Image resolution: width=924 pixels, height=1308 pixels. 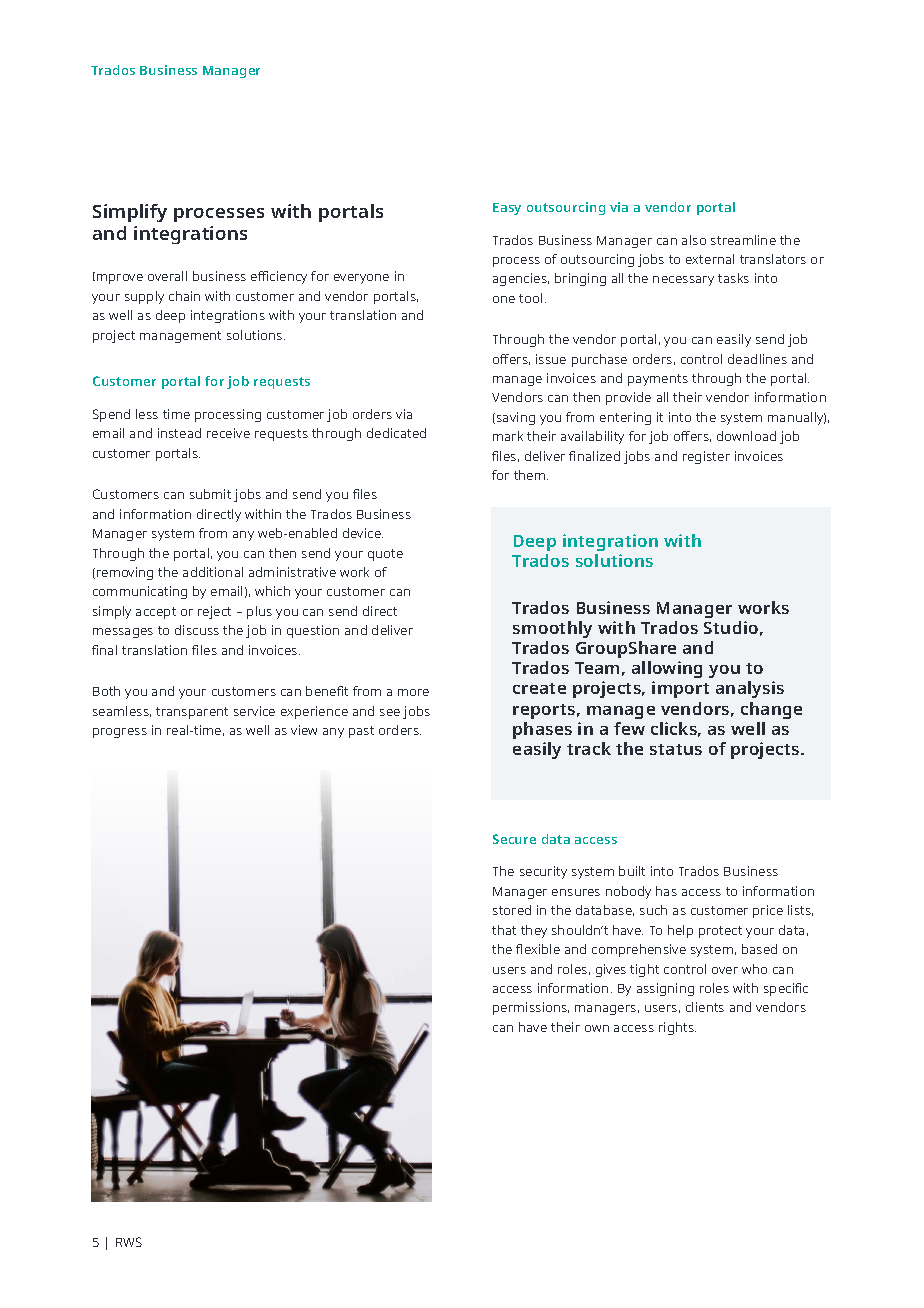 I want to click on instead, so click(x=179, y=433).
